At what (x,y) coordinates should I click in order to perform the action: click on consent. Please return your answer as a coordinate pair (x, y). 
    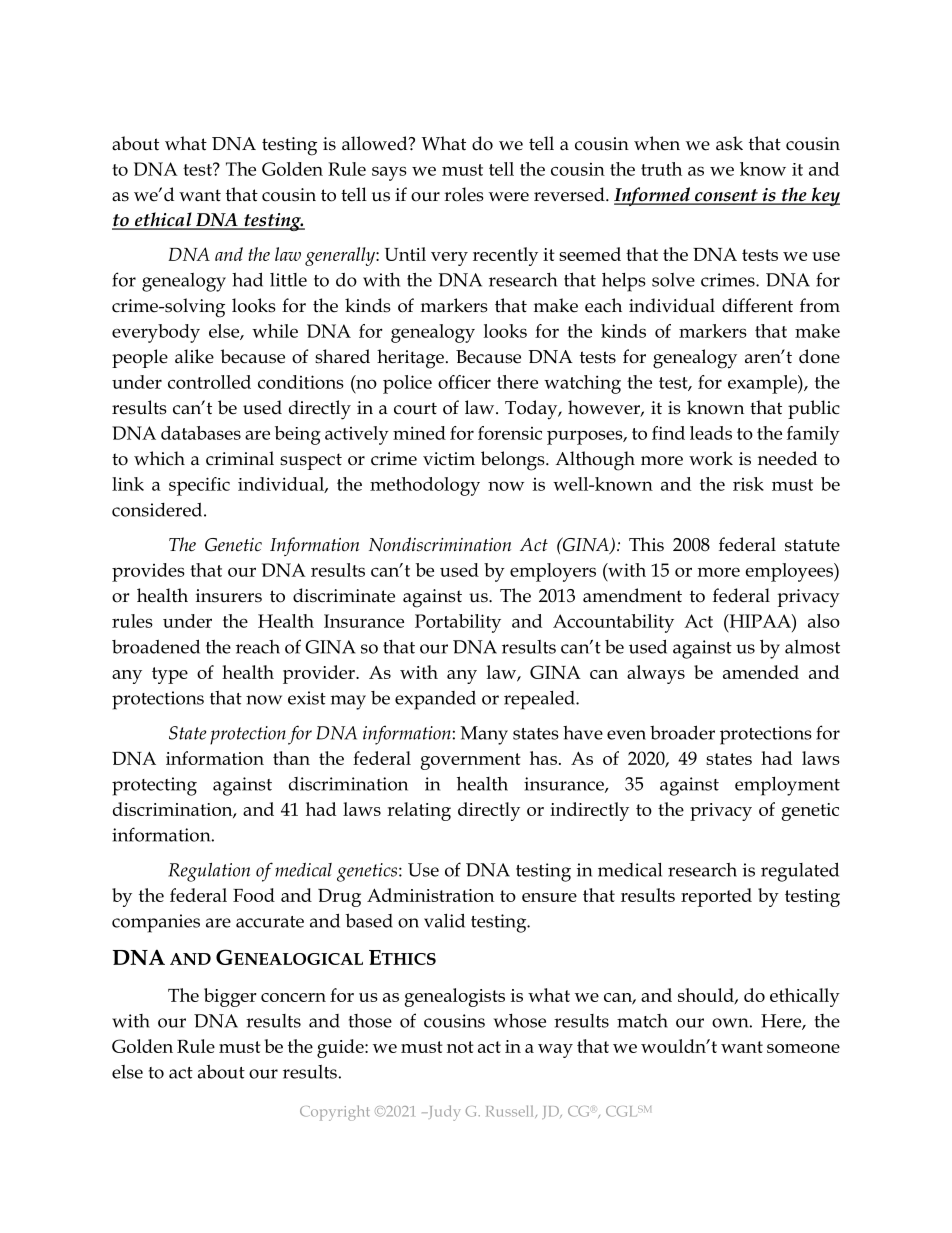
    Looking at the image, I should click on (726, 196).
